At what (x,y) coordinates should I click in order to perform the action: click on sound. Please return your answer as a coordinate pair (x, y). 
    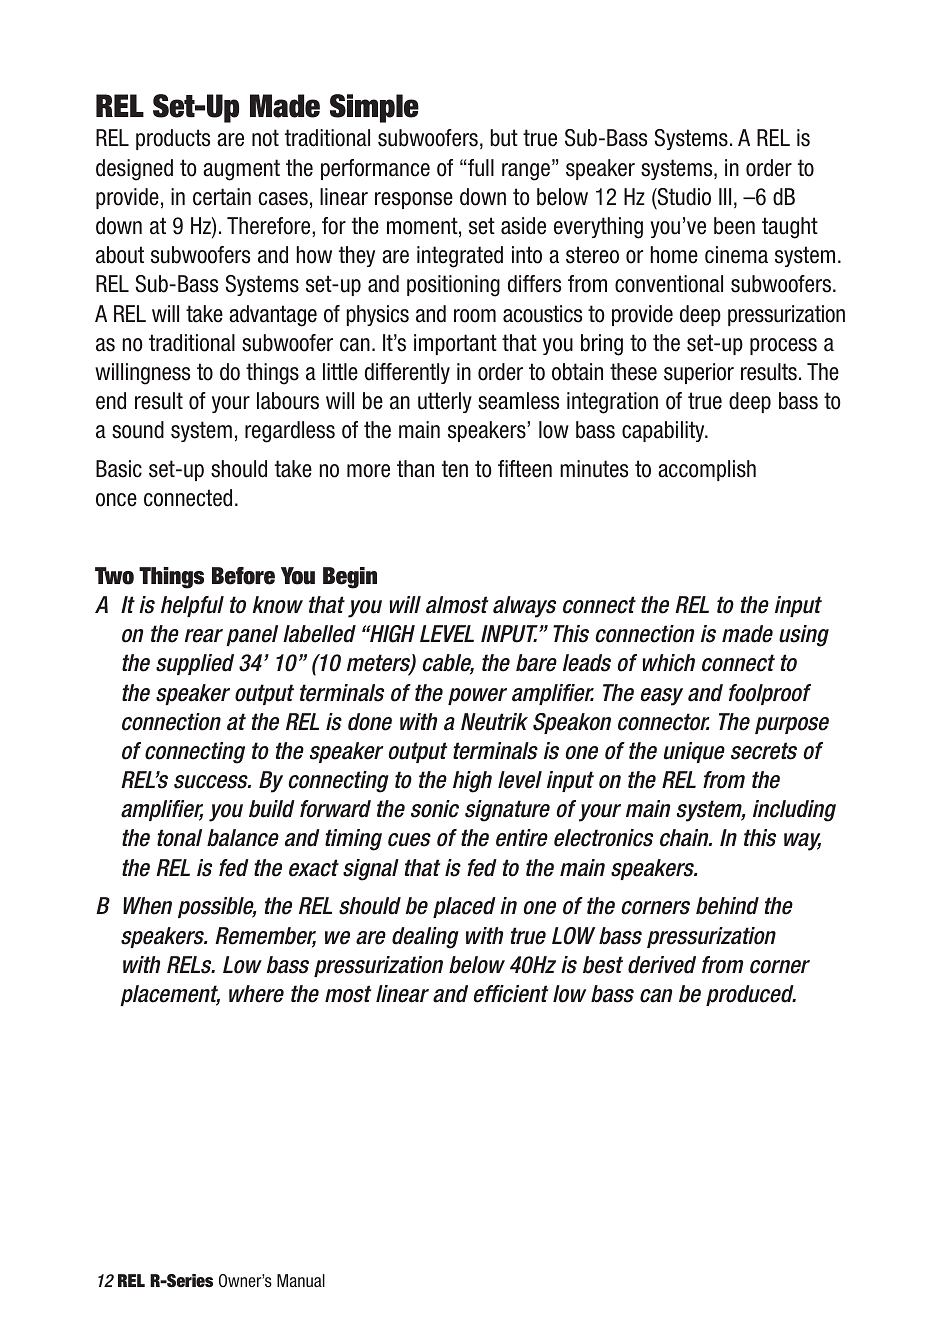
    Looking at the image, I should click on (138, 430).
